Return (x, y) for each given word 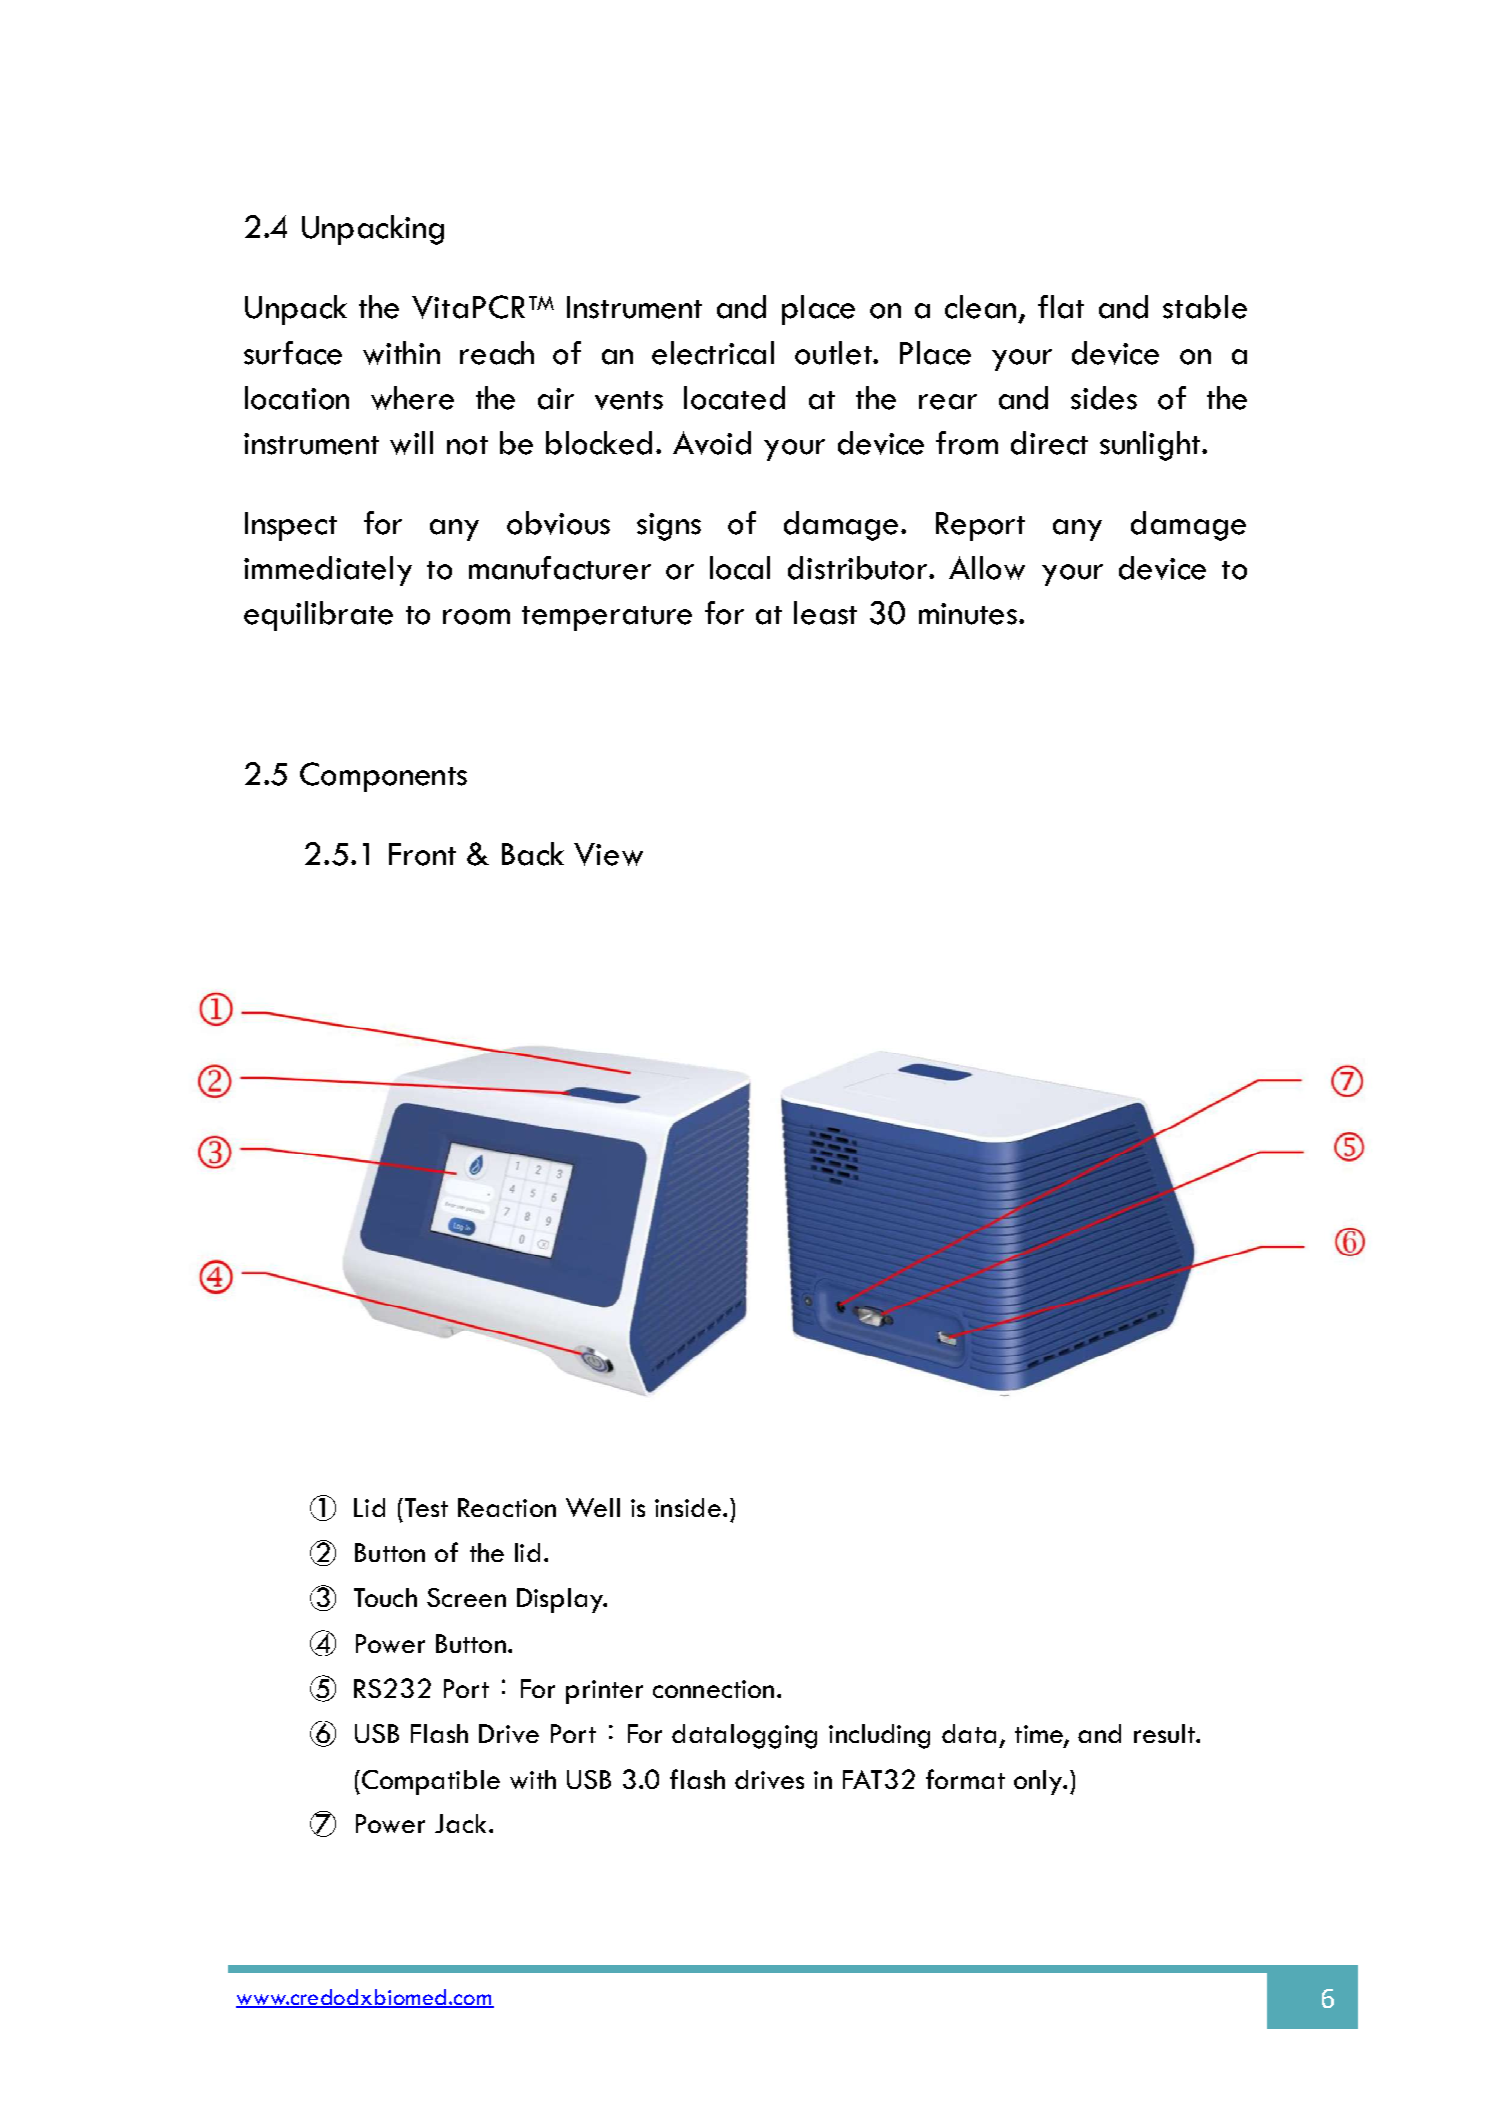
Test (426, 1507)
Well (593, 1507)
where (412, 398)
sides (1104, 398)
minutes (968, 614)
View (608, 854)
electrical (713, 353)
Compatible (431, 1782)
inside (689, 1507)
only (1039, 1782)
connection (713, 1689)
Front (422, 854)
